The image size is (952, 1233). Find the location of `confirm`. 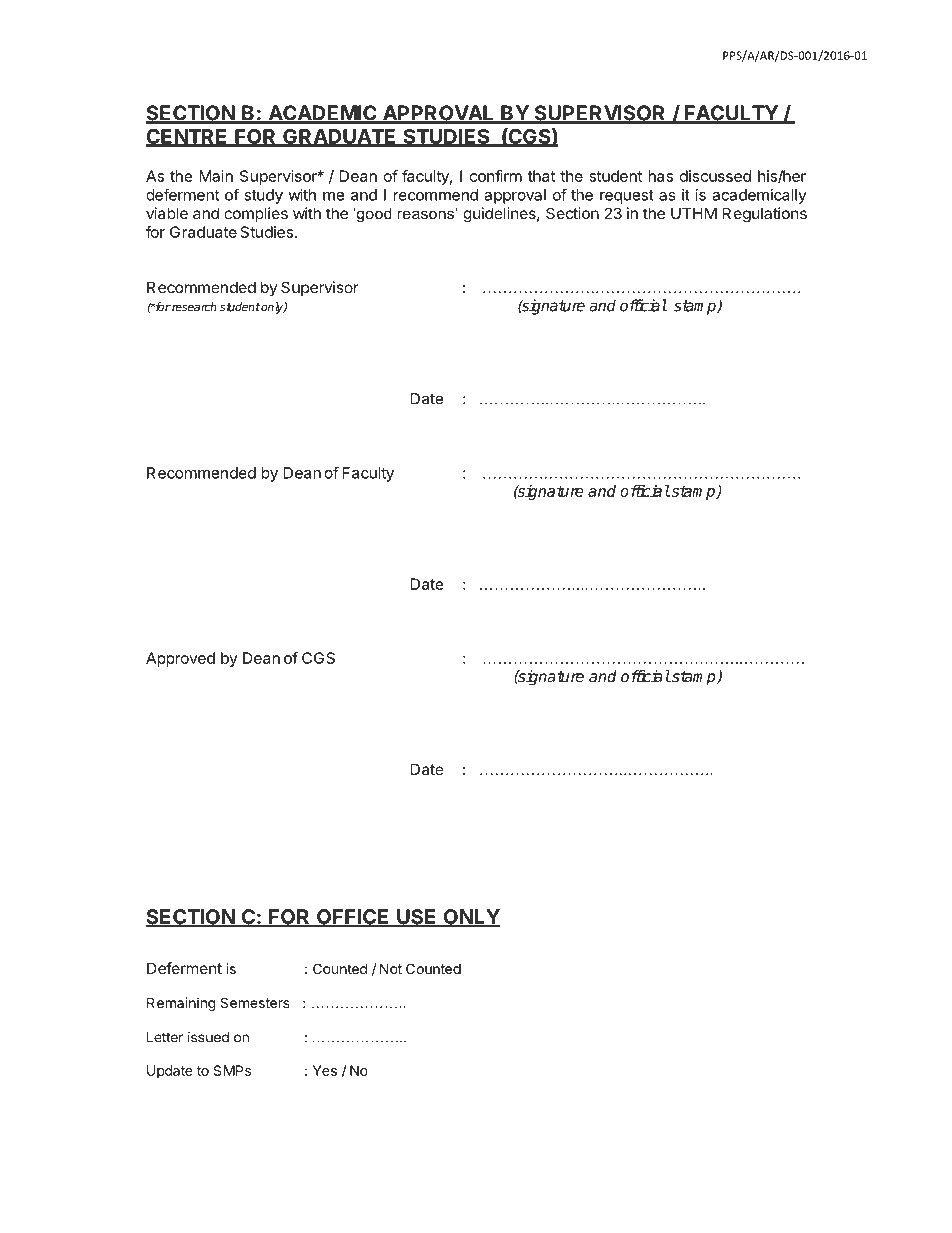

confirm is located at coordinates (496, 176).
